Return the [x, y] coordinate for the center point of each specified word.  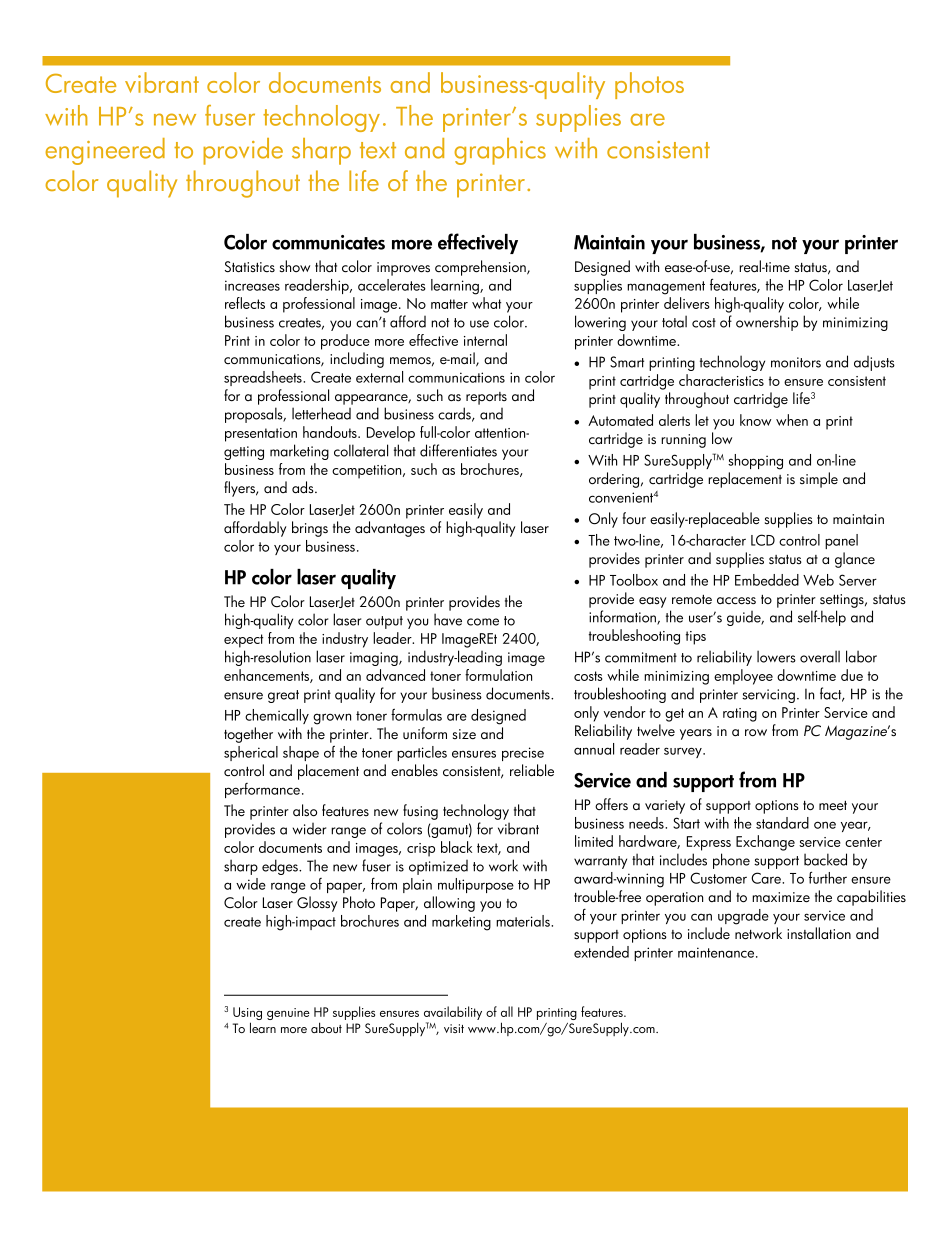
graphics [500, 151]
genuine [288, 1014]
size [464, 734]
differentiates [458, 450]
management [666, 288]
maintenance [717, 952]
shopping [755, 462]
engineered [105, 151]
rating [740, 715]
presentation [261, 435]
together [248, 735]
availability [453, 1014]
